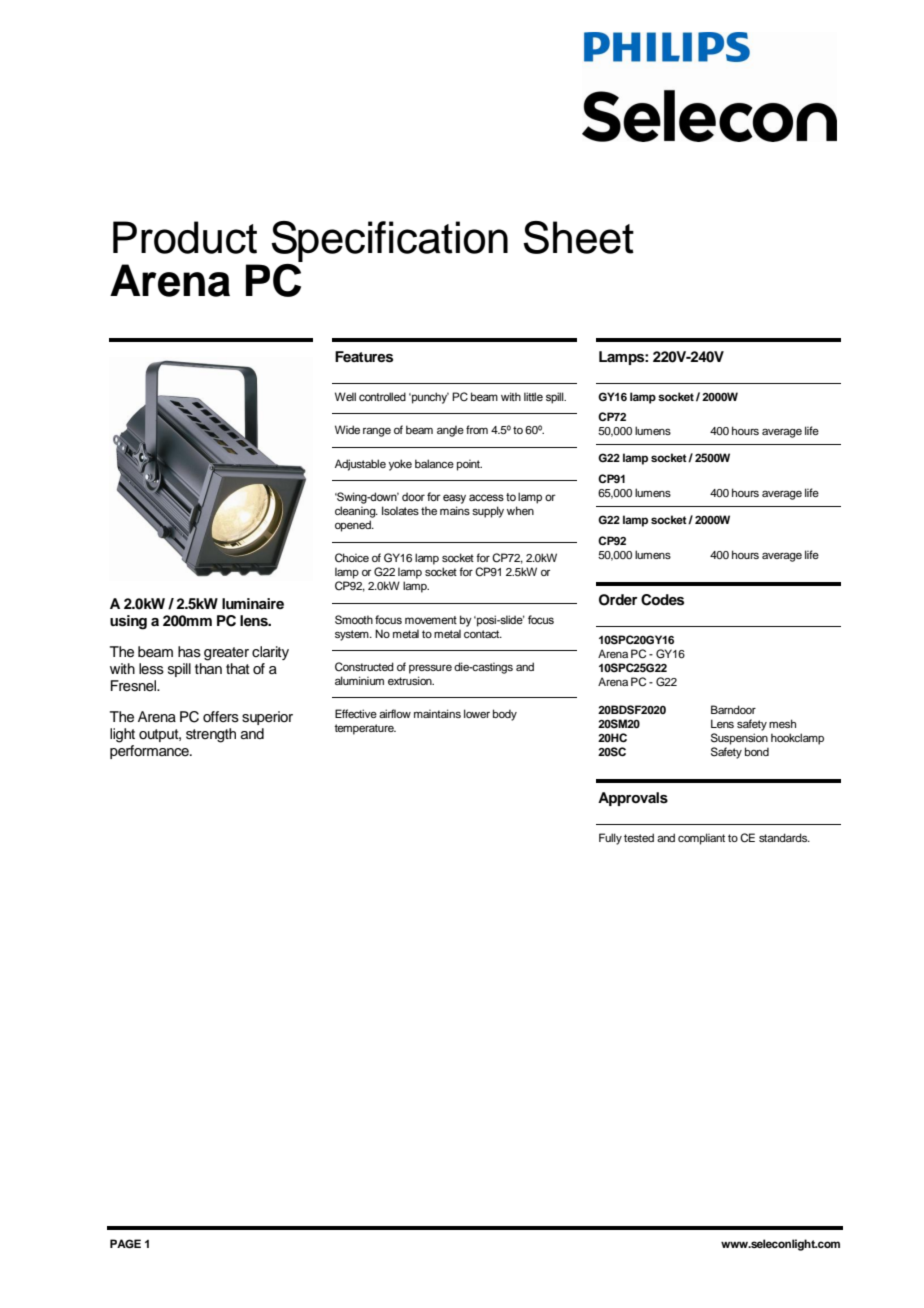  I want to click on Product, so click(185, 237).
